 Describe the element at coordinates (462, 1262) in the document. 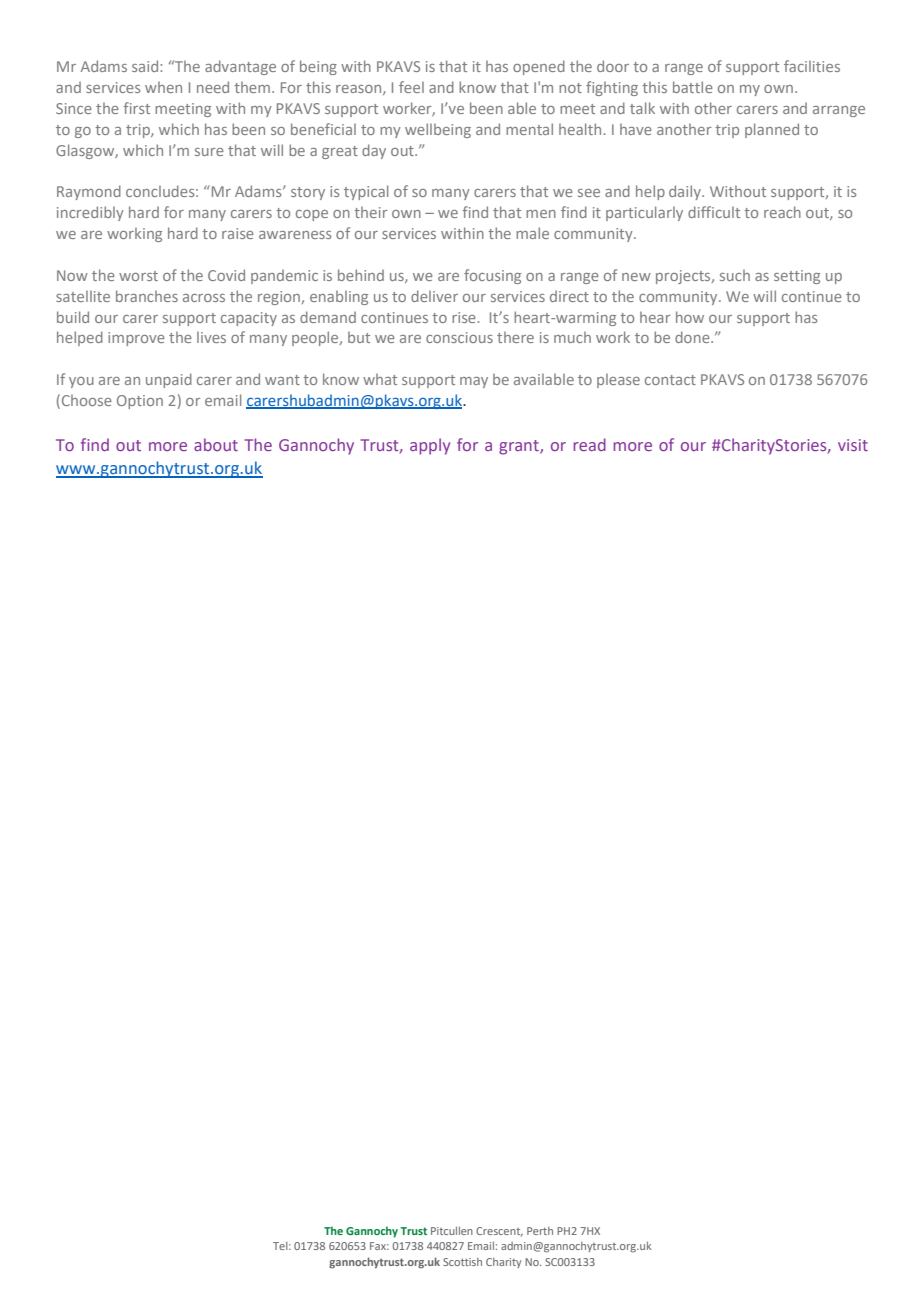

I see `Scottish` at that location.
